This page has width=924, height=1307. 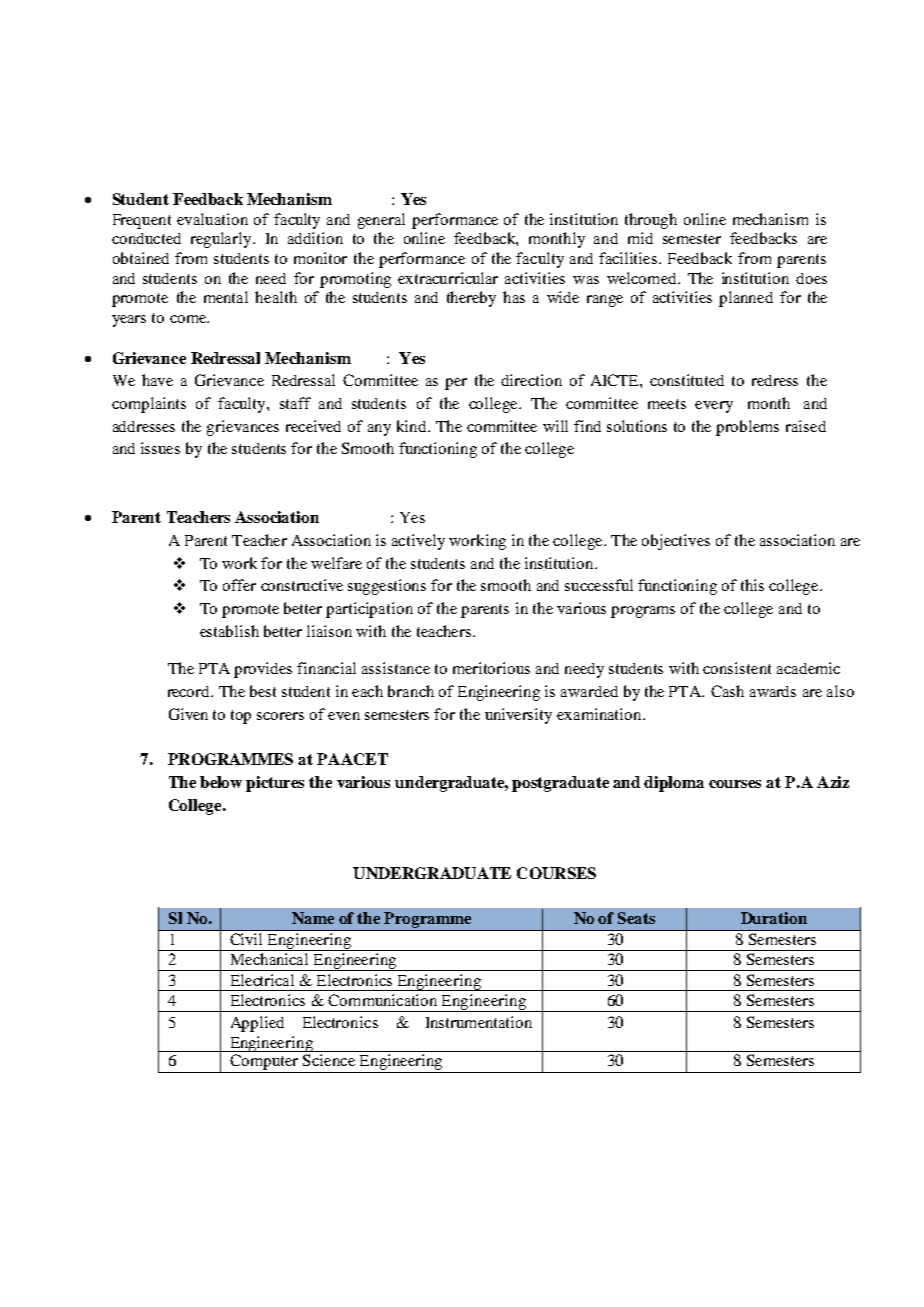 I want to click on Electrical, so click(x=262, y=980).
